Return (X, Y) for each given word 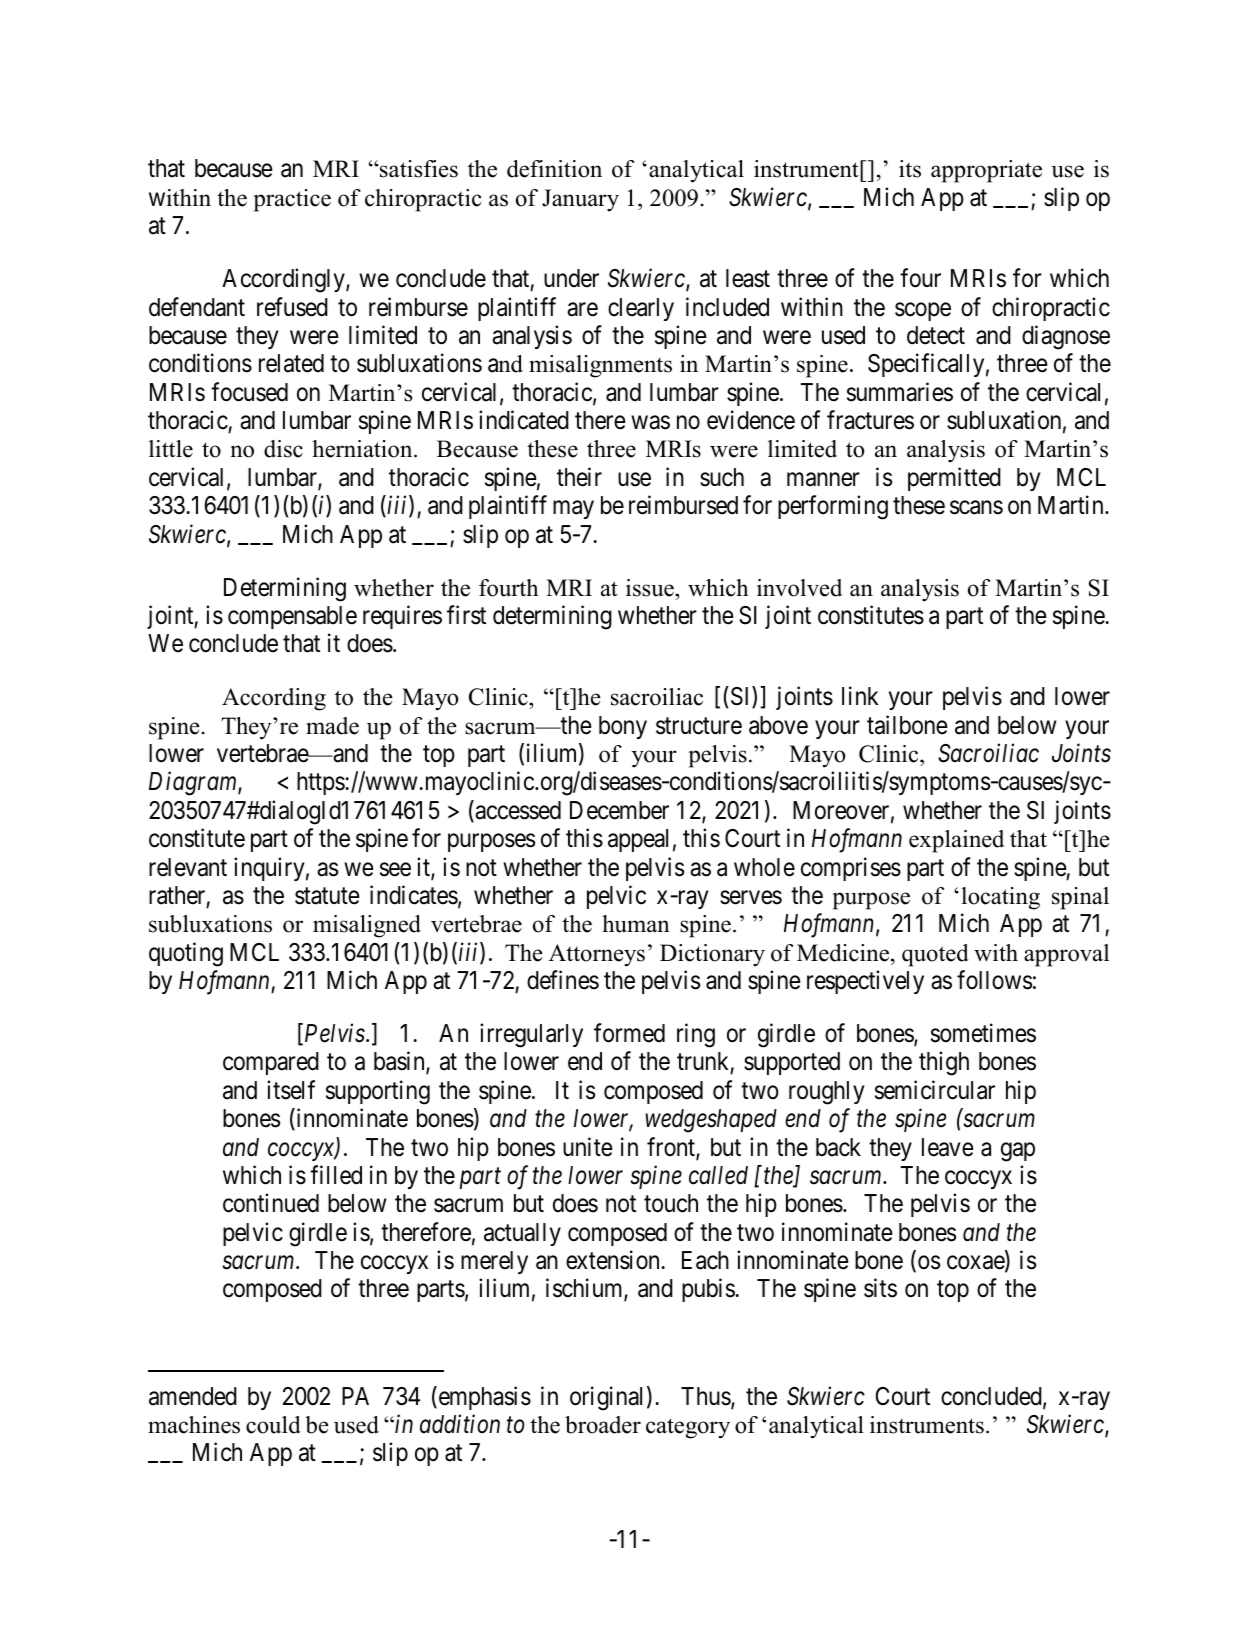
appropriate (986, 171)
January (580, 200)
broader (603, 1425)
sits (880, 1288)
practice (292, 200)
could (273, 1425)
